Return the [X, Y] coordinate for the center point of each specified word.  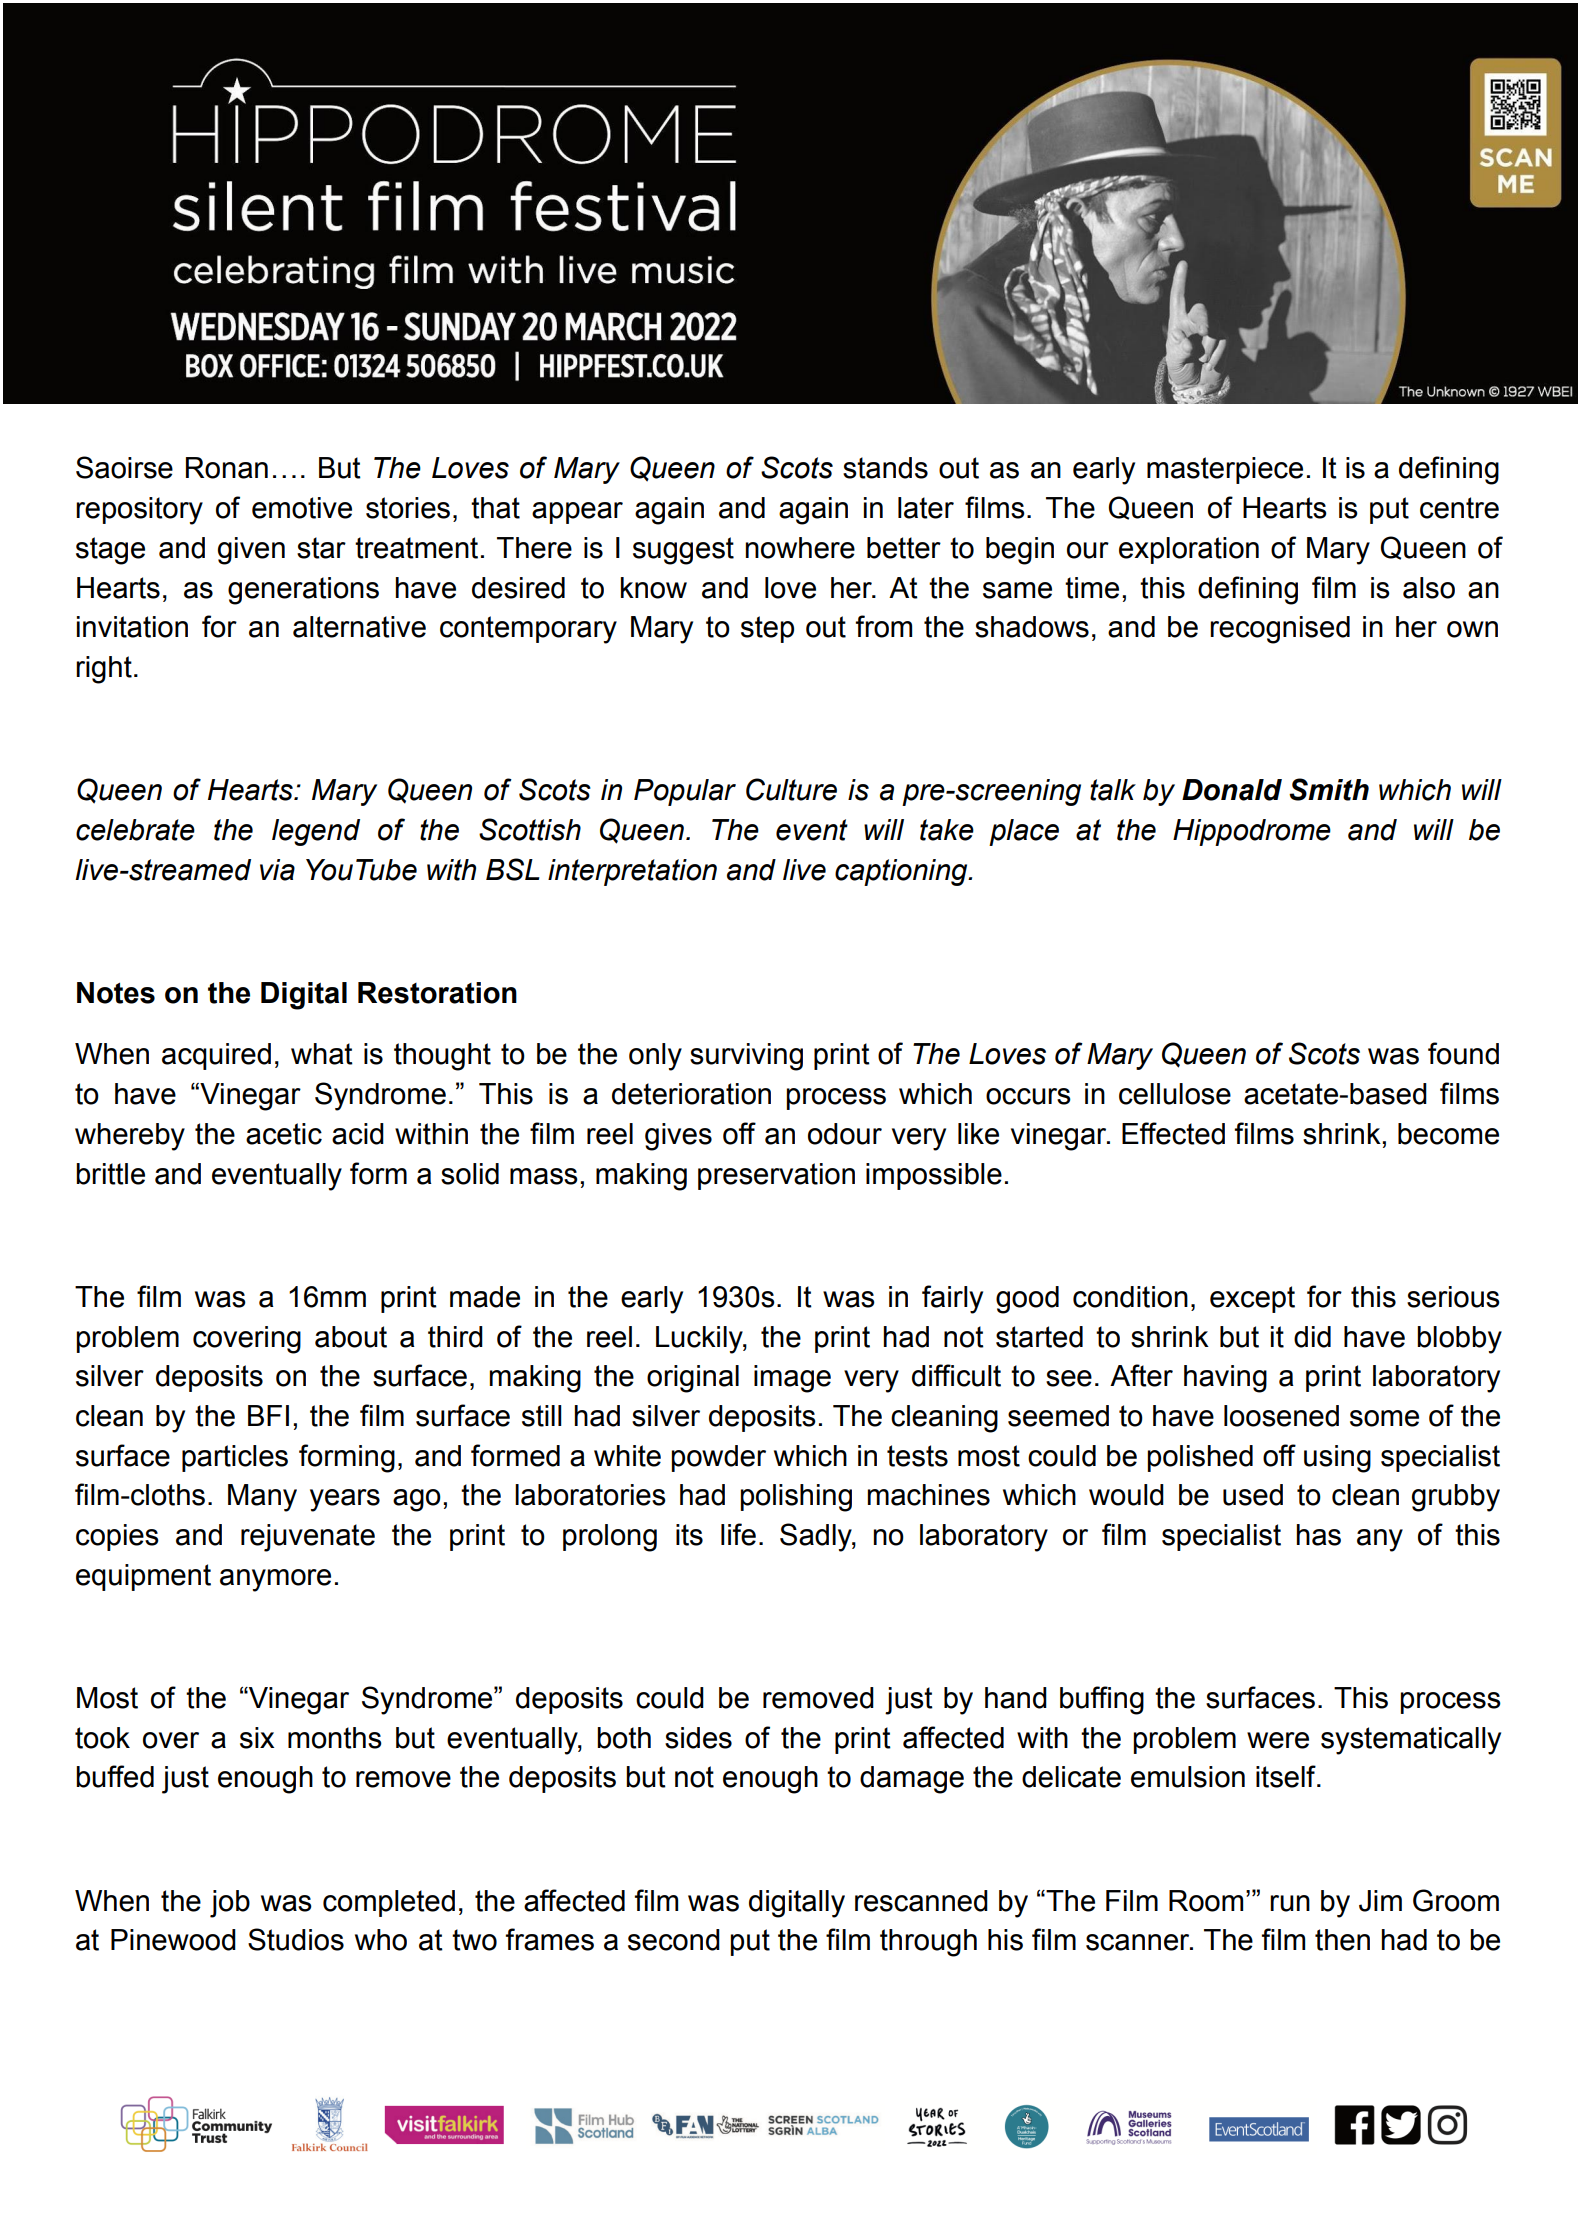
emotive [302, 508]
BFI [268, 1415]
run [1290, 1903]
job [230, 1904]
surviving [746, 1057]
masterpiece [1225, 470]
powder [718, 1458]
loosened [1281, 1416]
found [1463, 1053]
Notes [116, 993]
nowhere [800, 548]
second [674, 1940]
